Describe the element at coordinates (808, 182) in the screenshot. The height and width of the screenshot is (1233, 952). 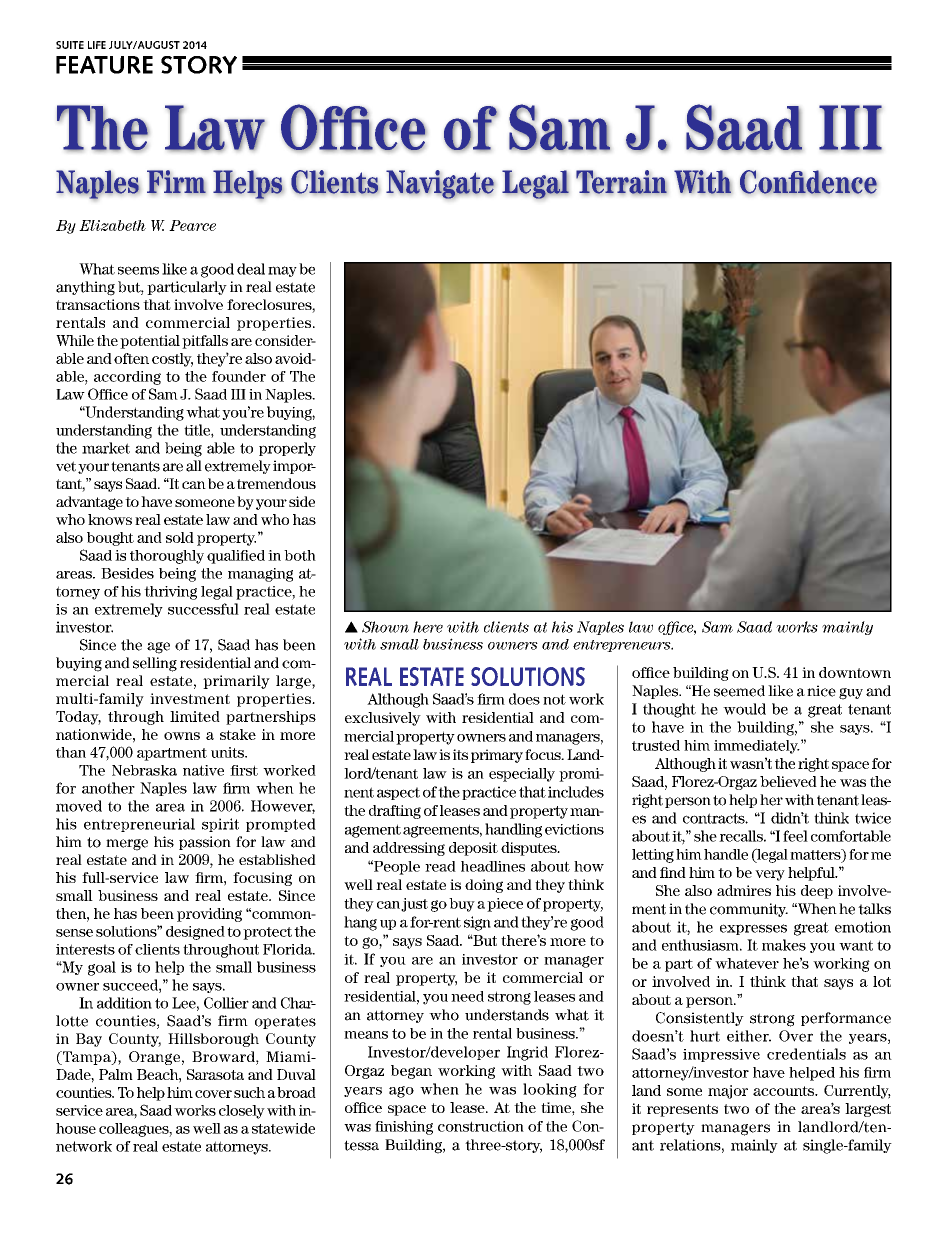
I see `Confidence` at that location.
